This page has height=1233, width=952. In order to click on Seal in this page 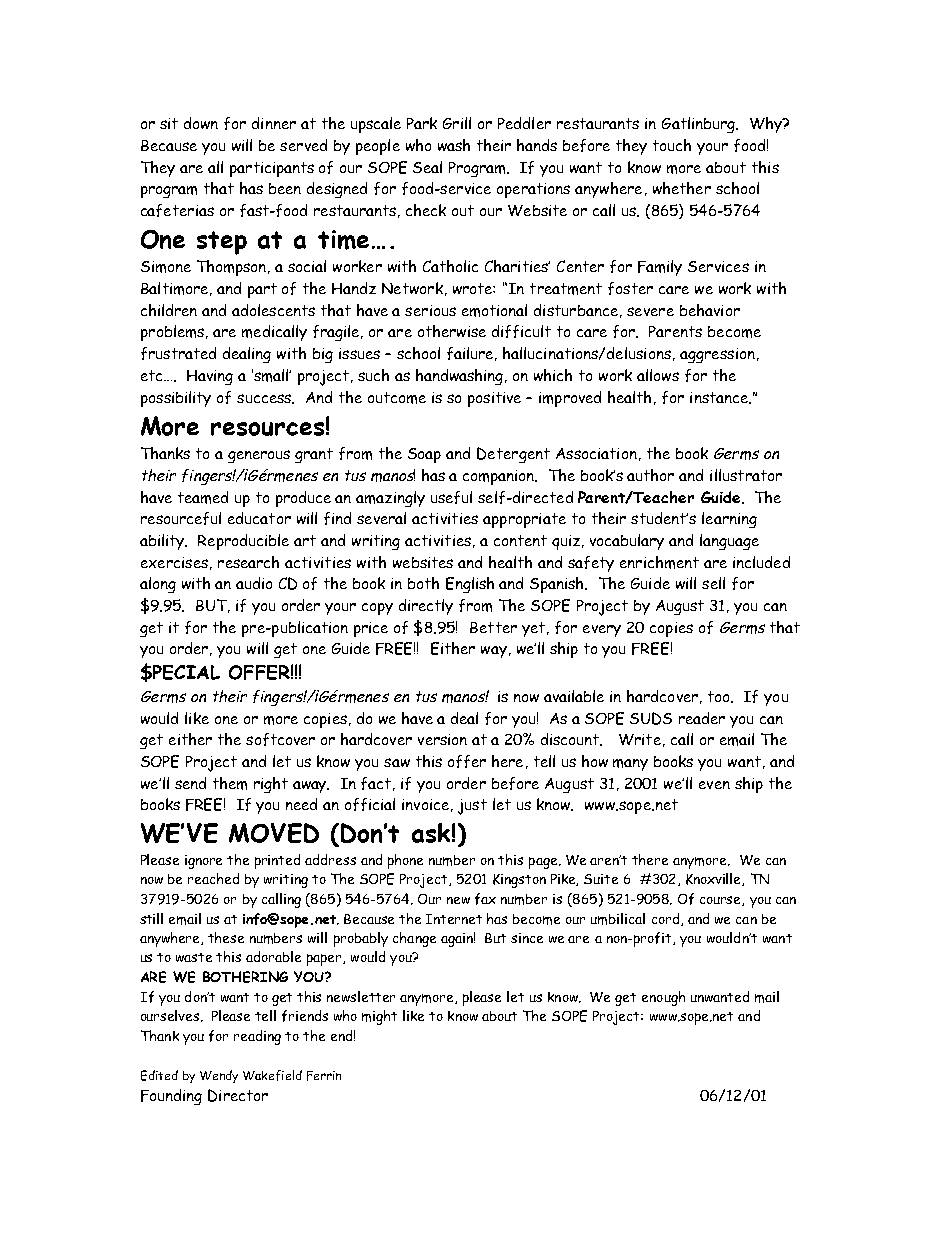, I will do `click(427, 167)`.
